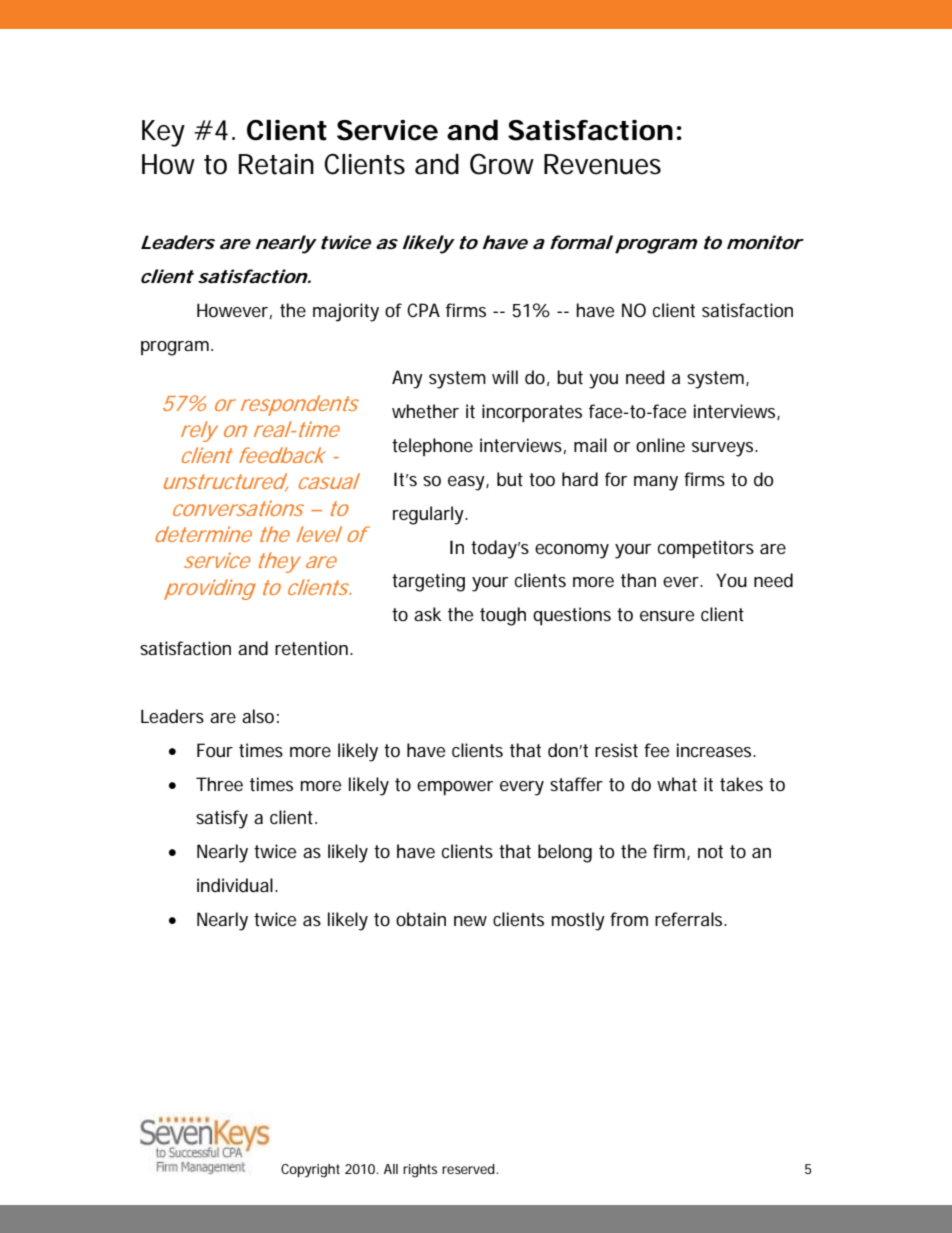 This image has height=1233, width=952. What do you see at coordinates (502, 164) in the image?
I see `Grow` at bounding box center [502, 164].
